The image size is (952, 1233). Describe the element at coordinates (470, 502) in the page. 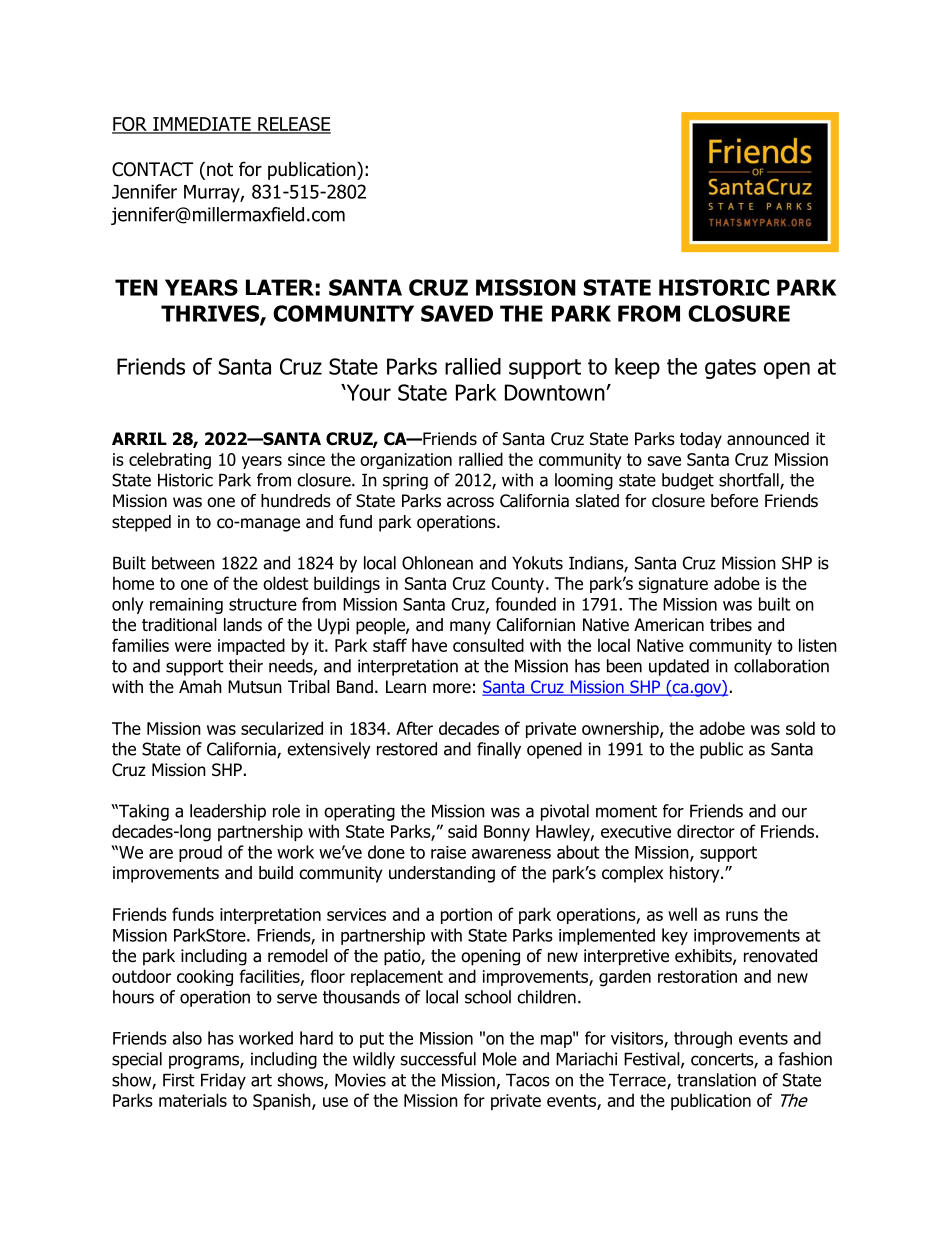

I see `across` at that location.
